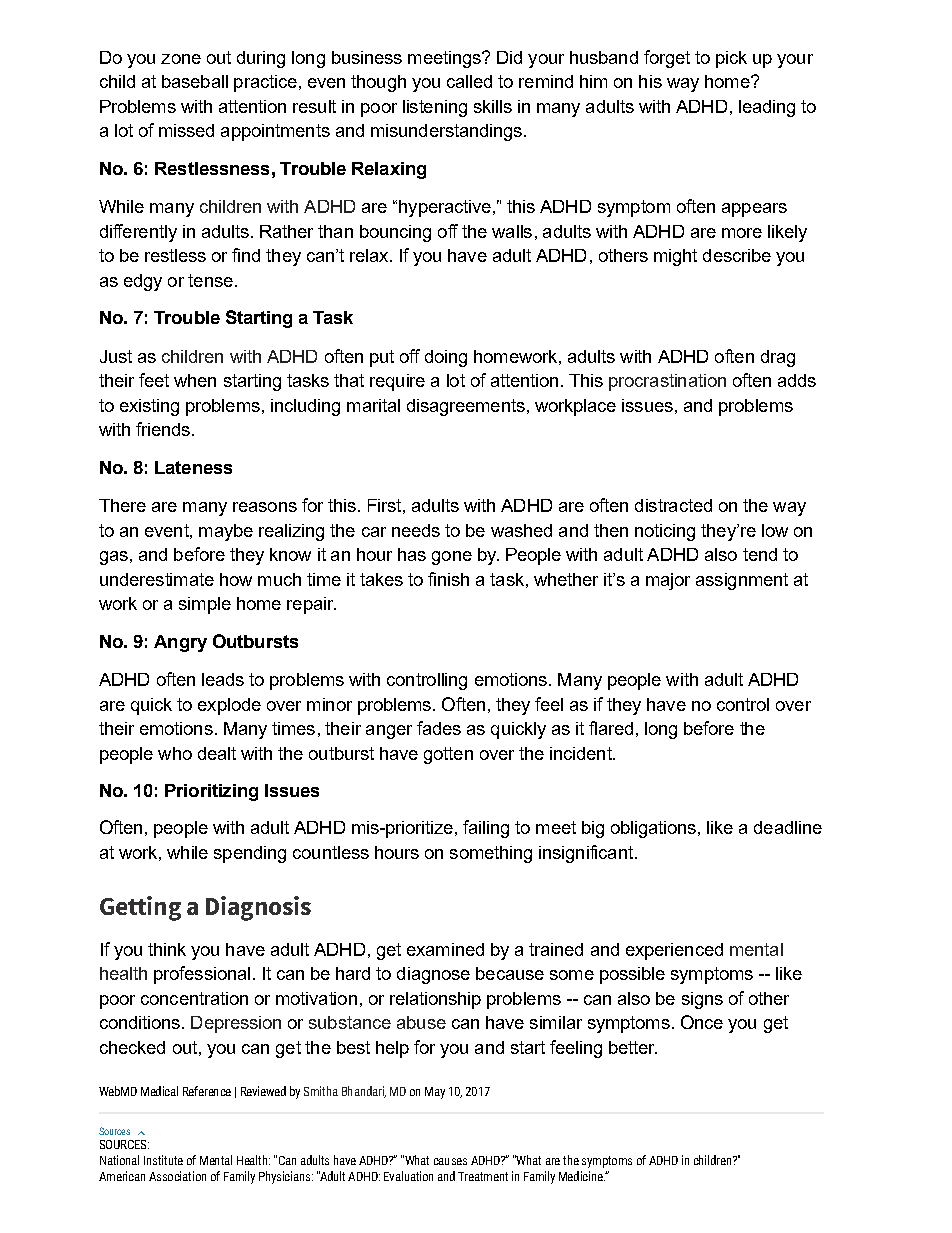  What do you see at coordinates (163, 1160) in the screenshot?
I see `Institute` at bounding box center [163, 1160].
